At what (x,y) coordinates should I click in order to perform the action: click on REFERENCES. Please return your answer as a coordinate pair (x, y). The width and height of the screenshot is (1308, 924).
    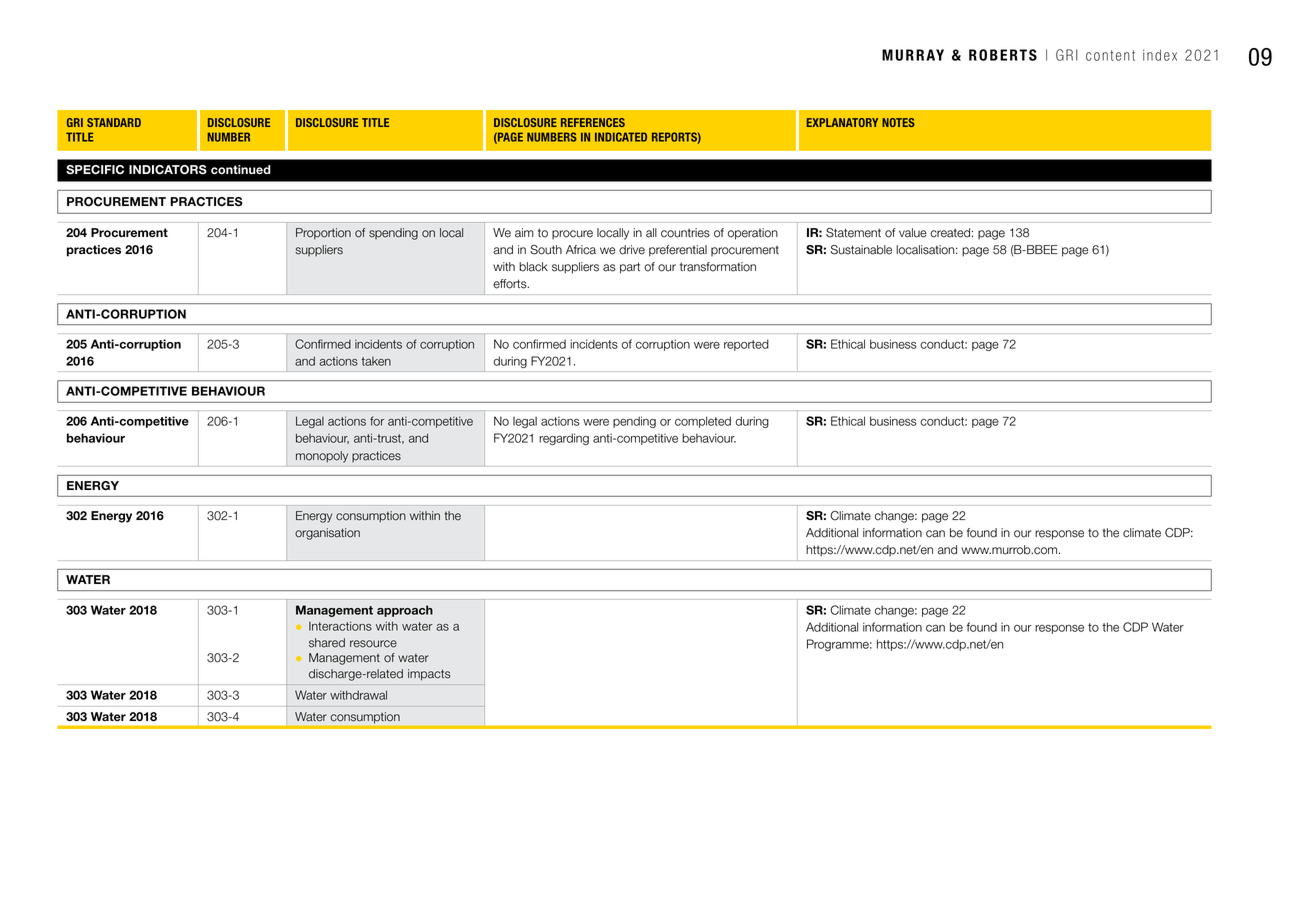
    Looking at the image, I should click on (593, 122).
